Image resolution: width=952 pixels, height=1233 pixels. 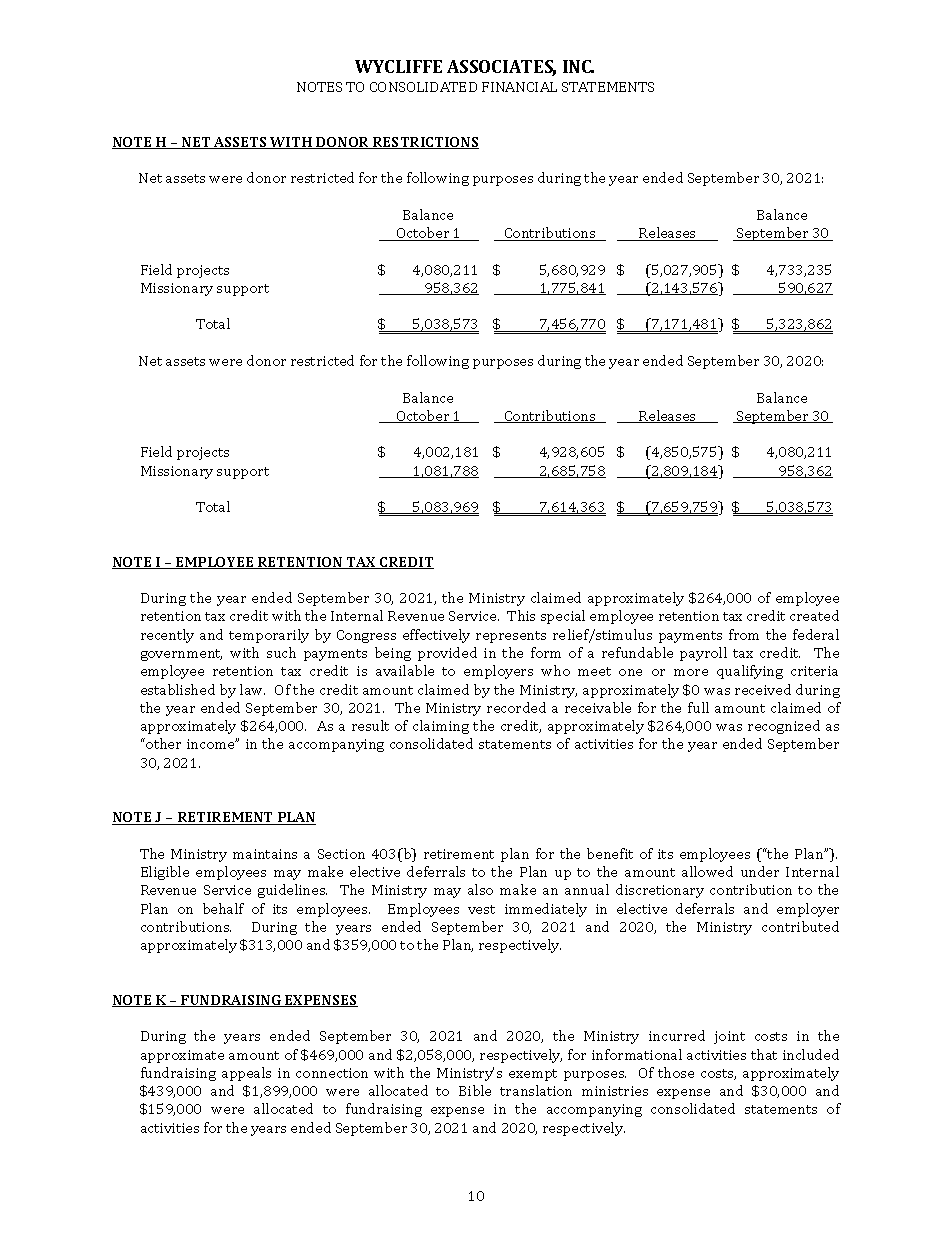 I want to click on payroll, so click(x=703, y=654).
